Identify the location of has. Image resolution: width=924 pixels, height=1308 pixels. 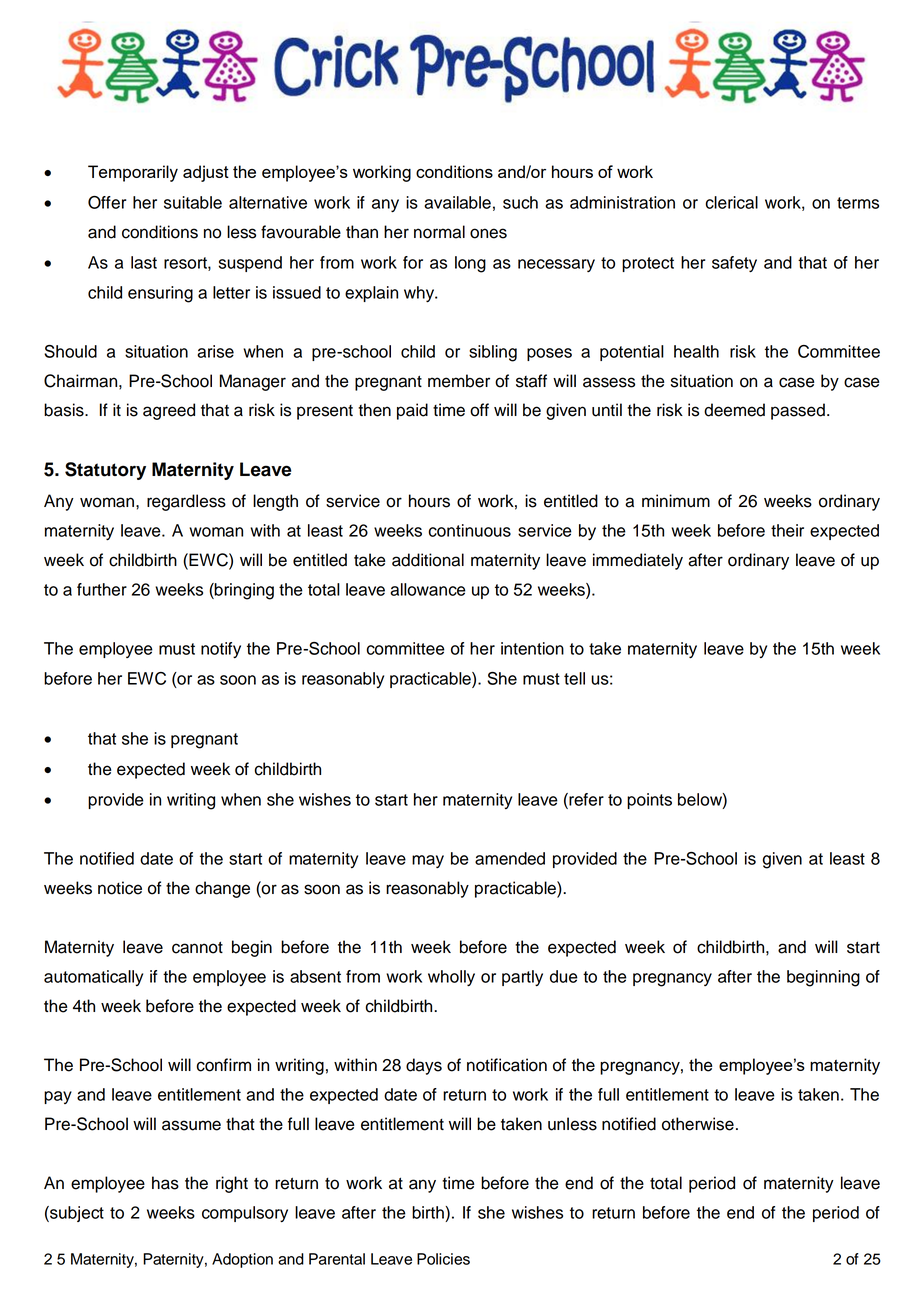
(165, 1183).
